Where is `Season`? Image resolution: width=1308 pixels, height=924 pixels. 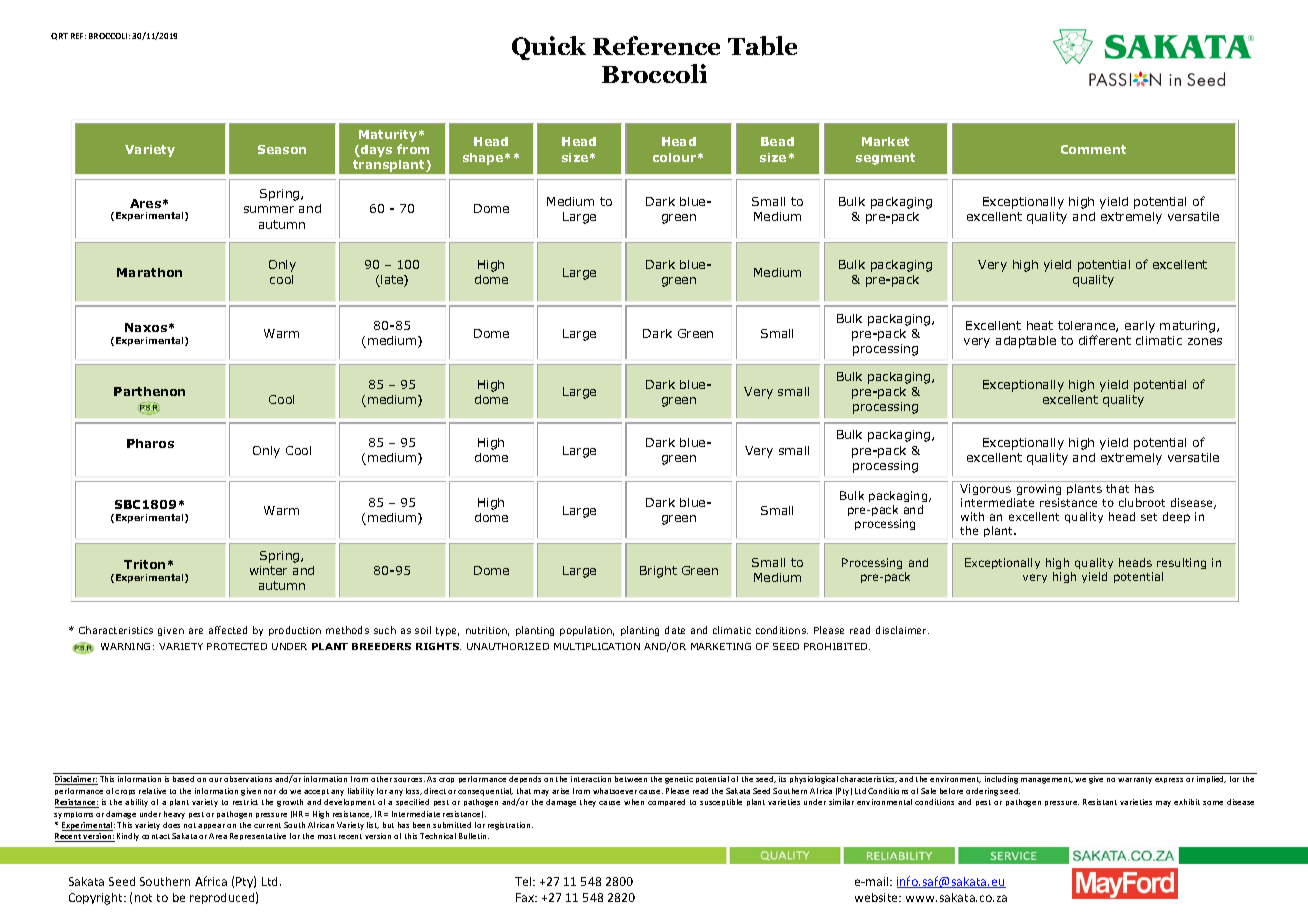 Season is located at coordinates (282, 149).
